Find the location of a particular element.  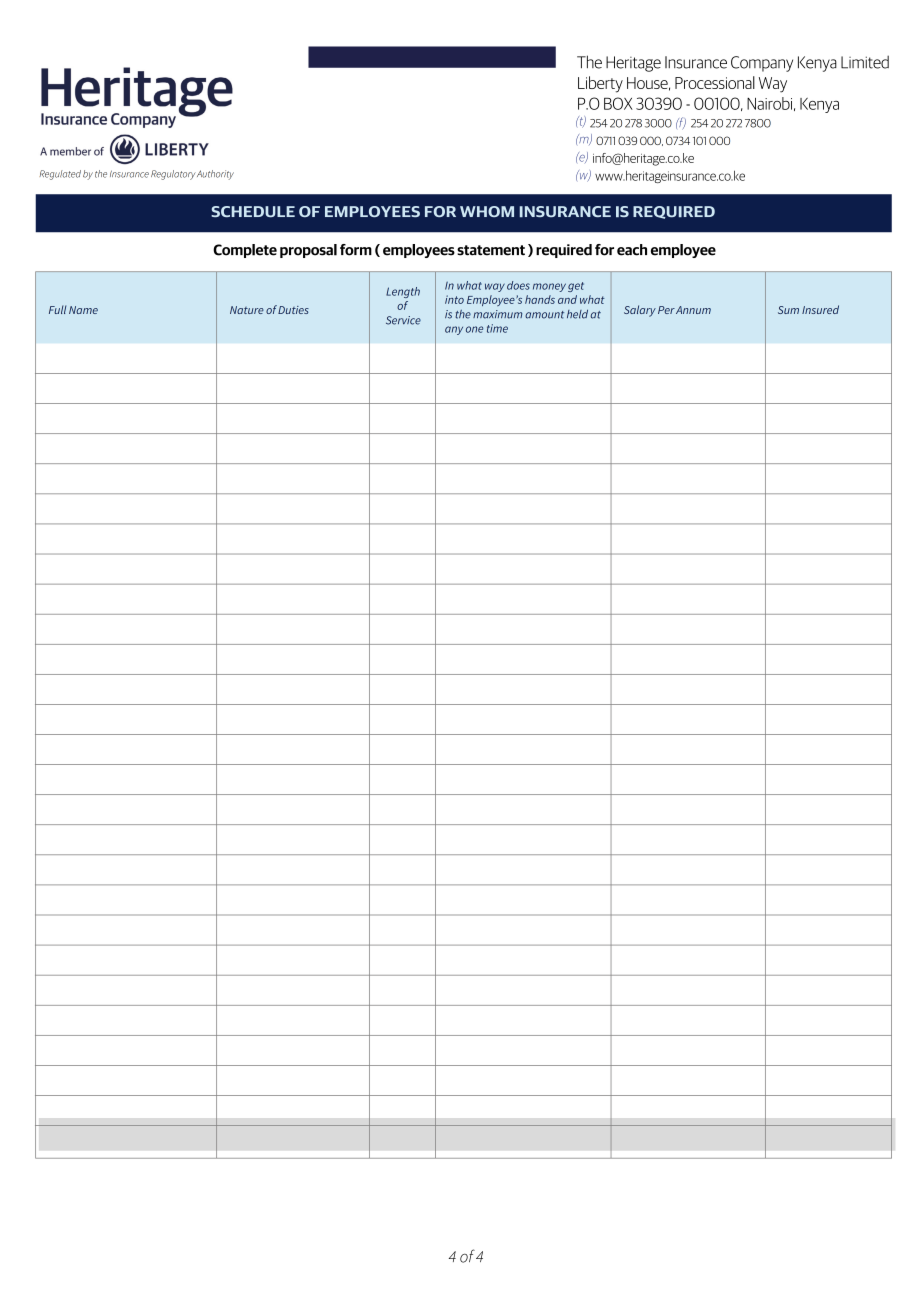

statement is located at coordinates (491, 250).
